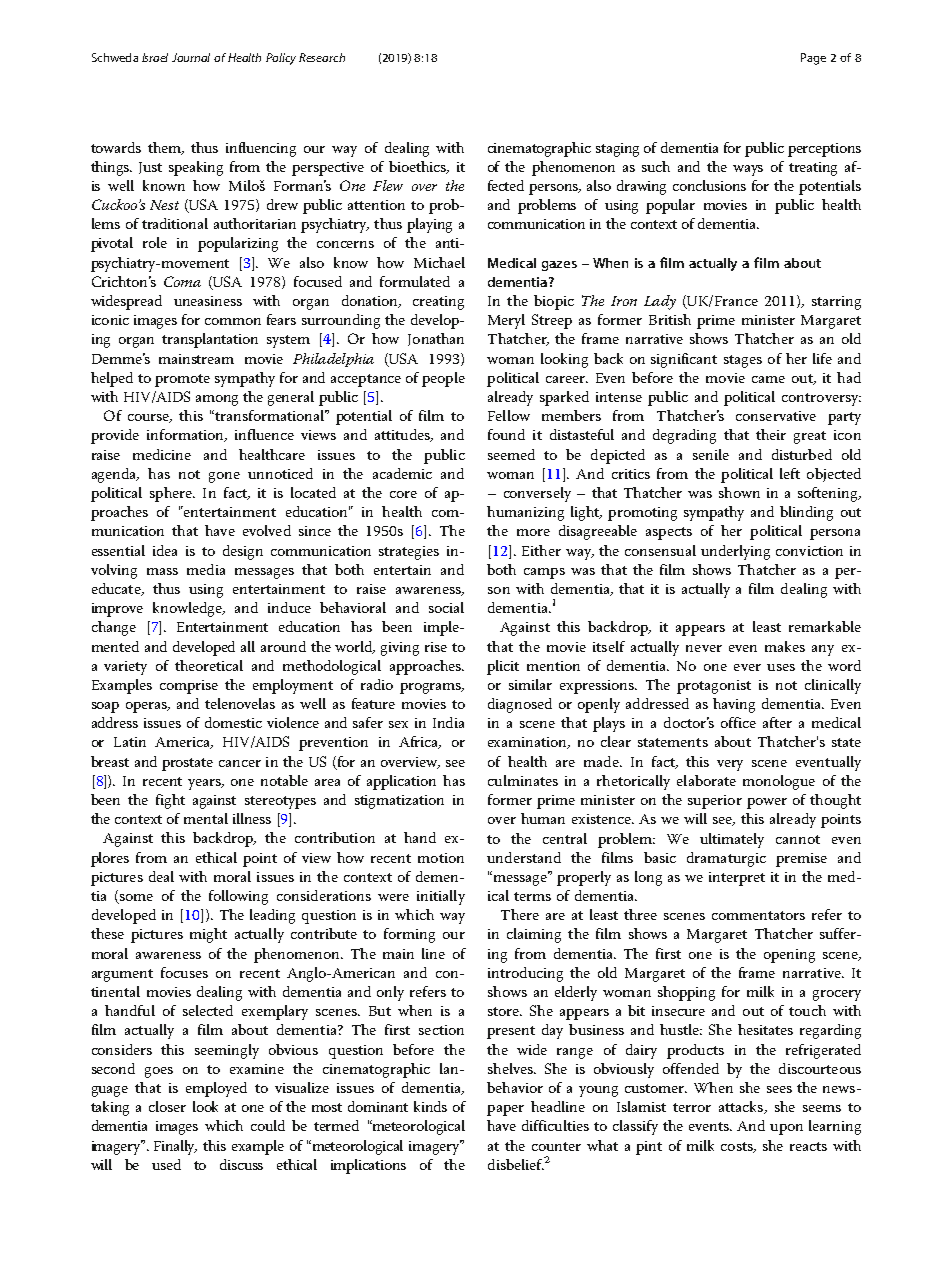 This page has height=1265, width=952. Describe the element at coordinates (777, 722) in the page. I see `after` at that location.
